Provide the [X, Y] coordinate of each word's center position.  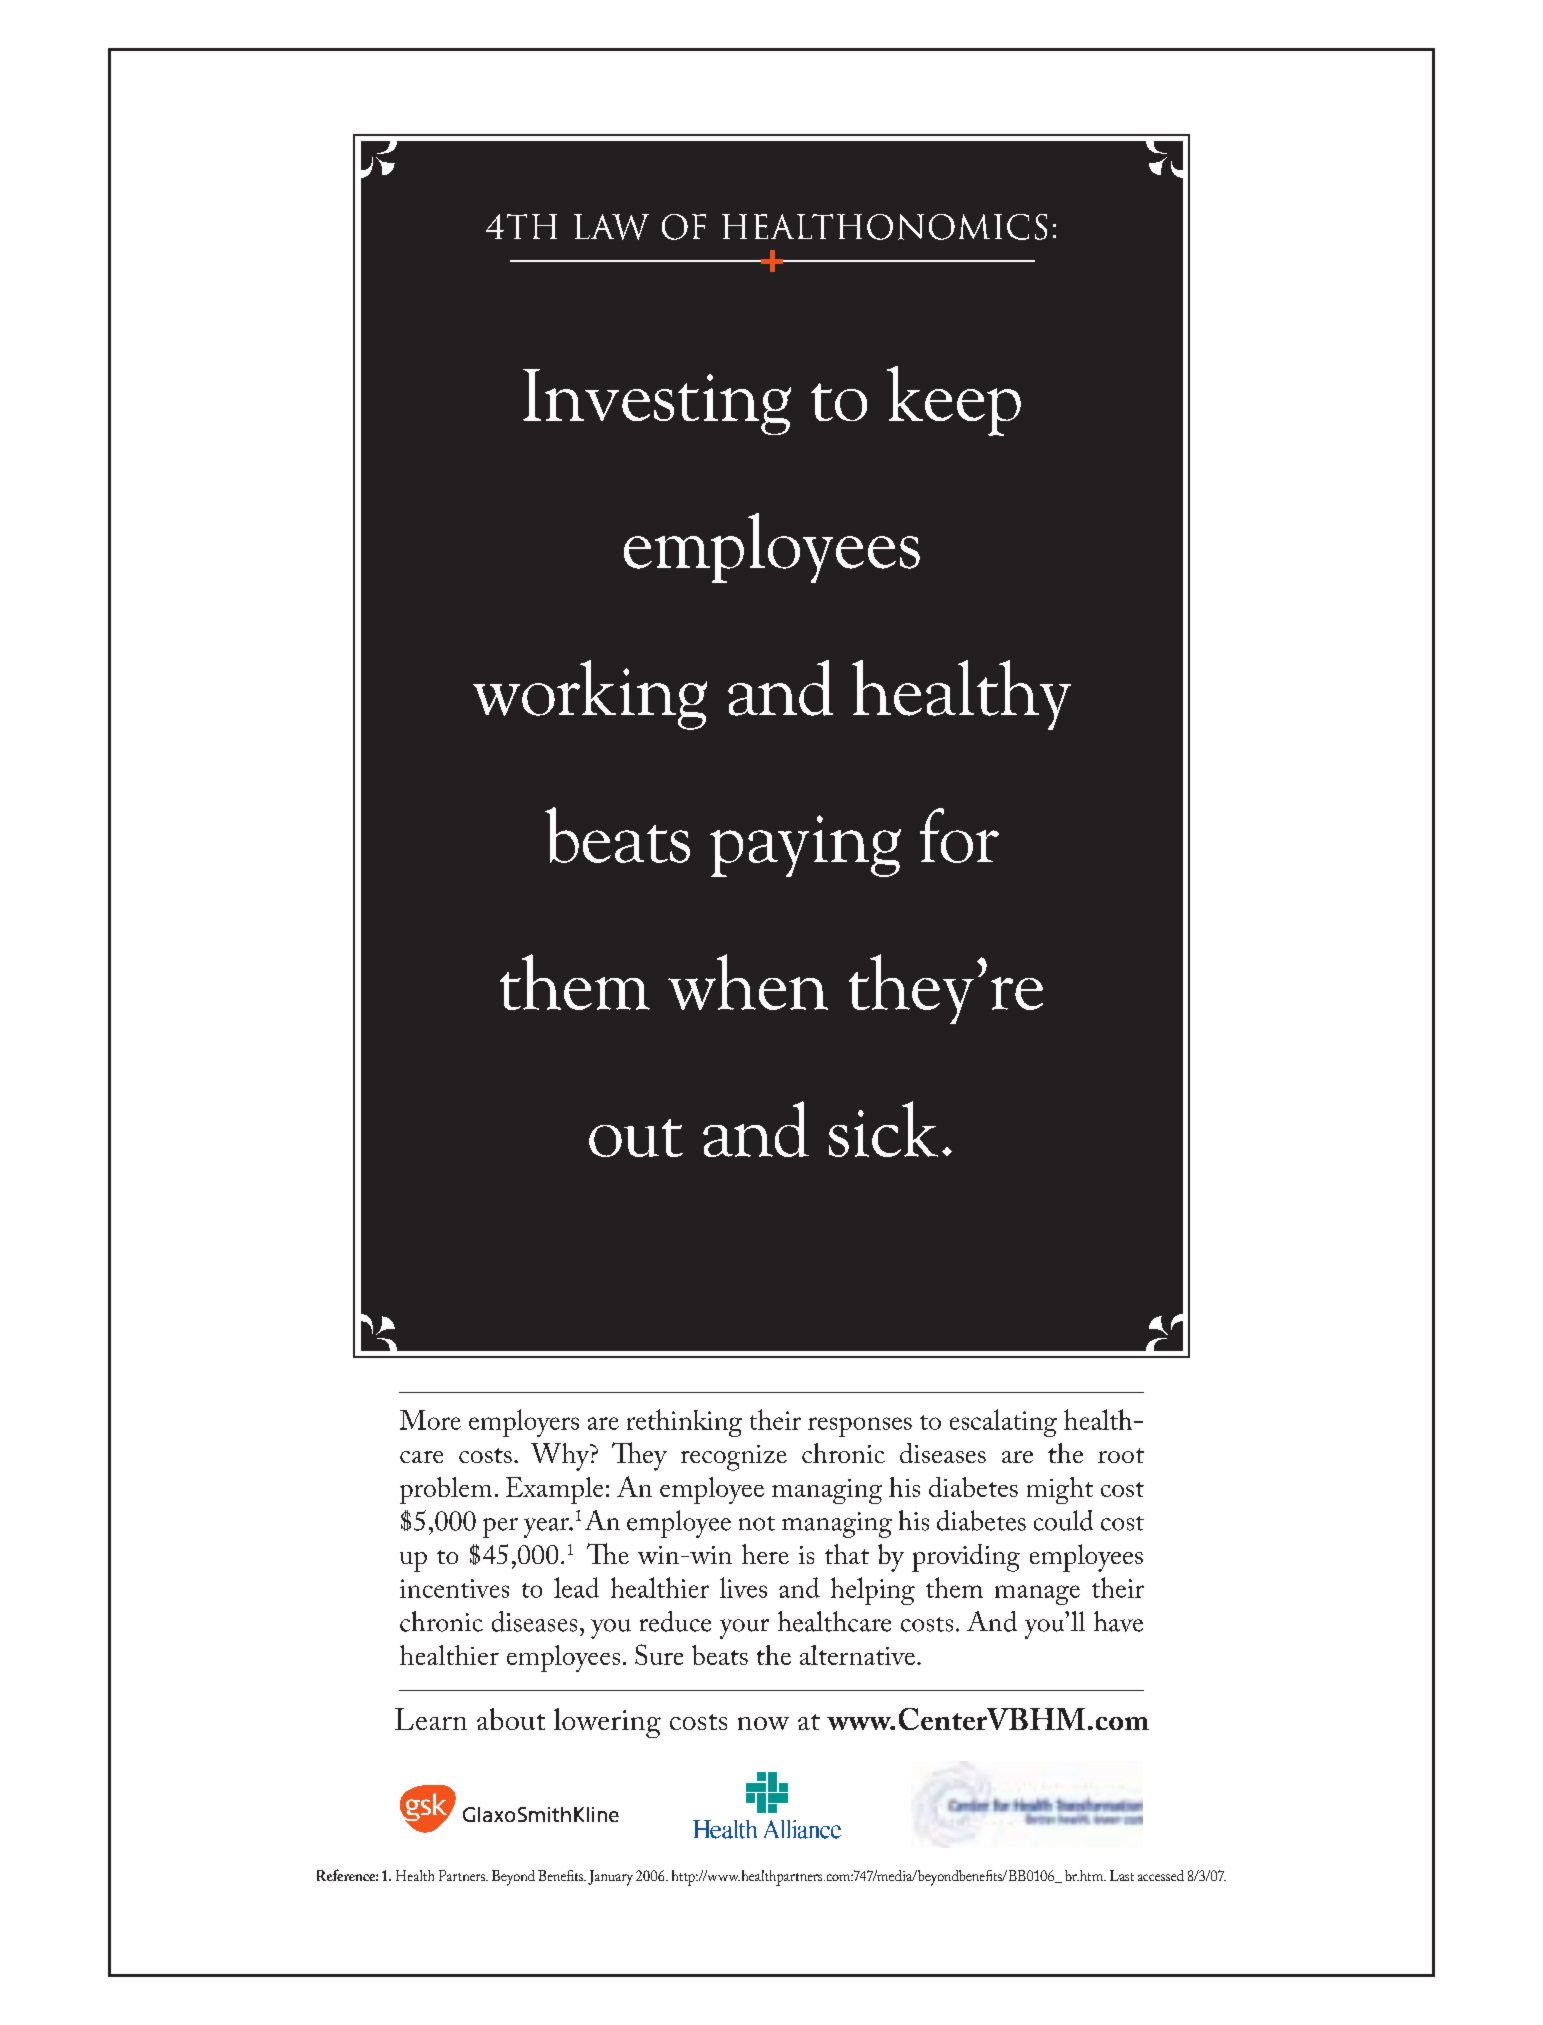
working [590, 695]
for [959, 835]
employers [524, 1423]
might [1060, 1490]
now [763, 1723]
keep [954, 401]
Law [611, 227]
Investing [657, 402]
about [511, 1719]
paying [805, 846]
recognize [734, 1458]
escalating [1003, 1423]
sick [883, 1129]
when [748, 982]
